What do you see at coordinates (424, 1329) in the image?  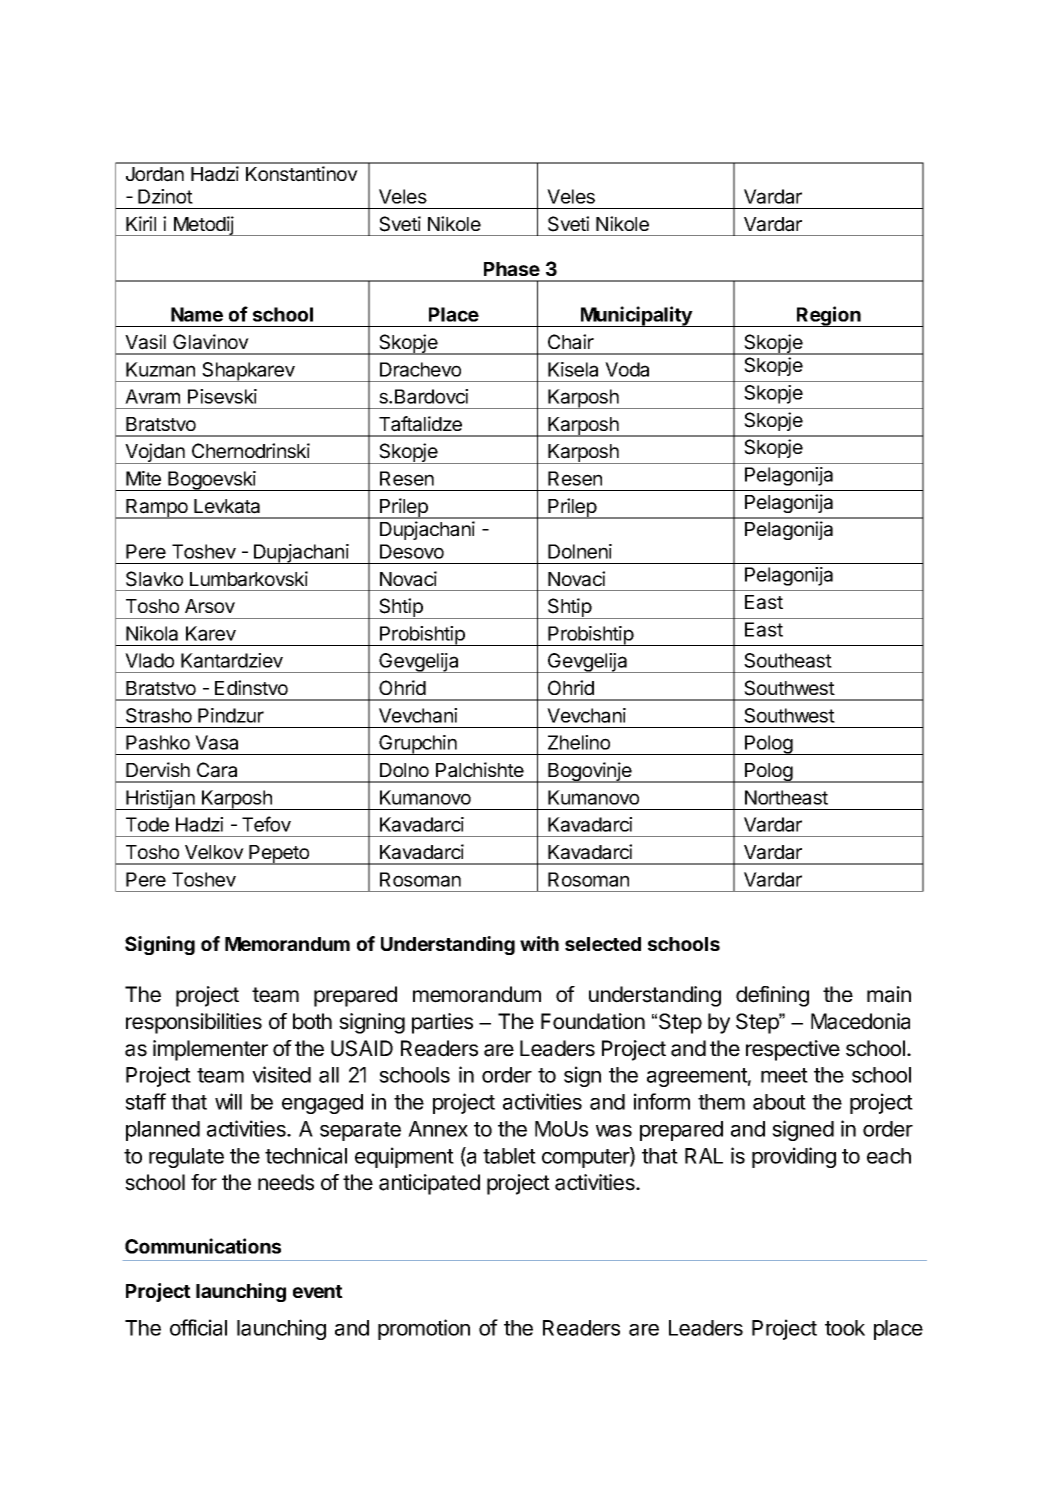 I see `promotion` at bounding box center [424, 1329].
